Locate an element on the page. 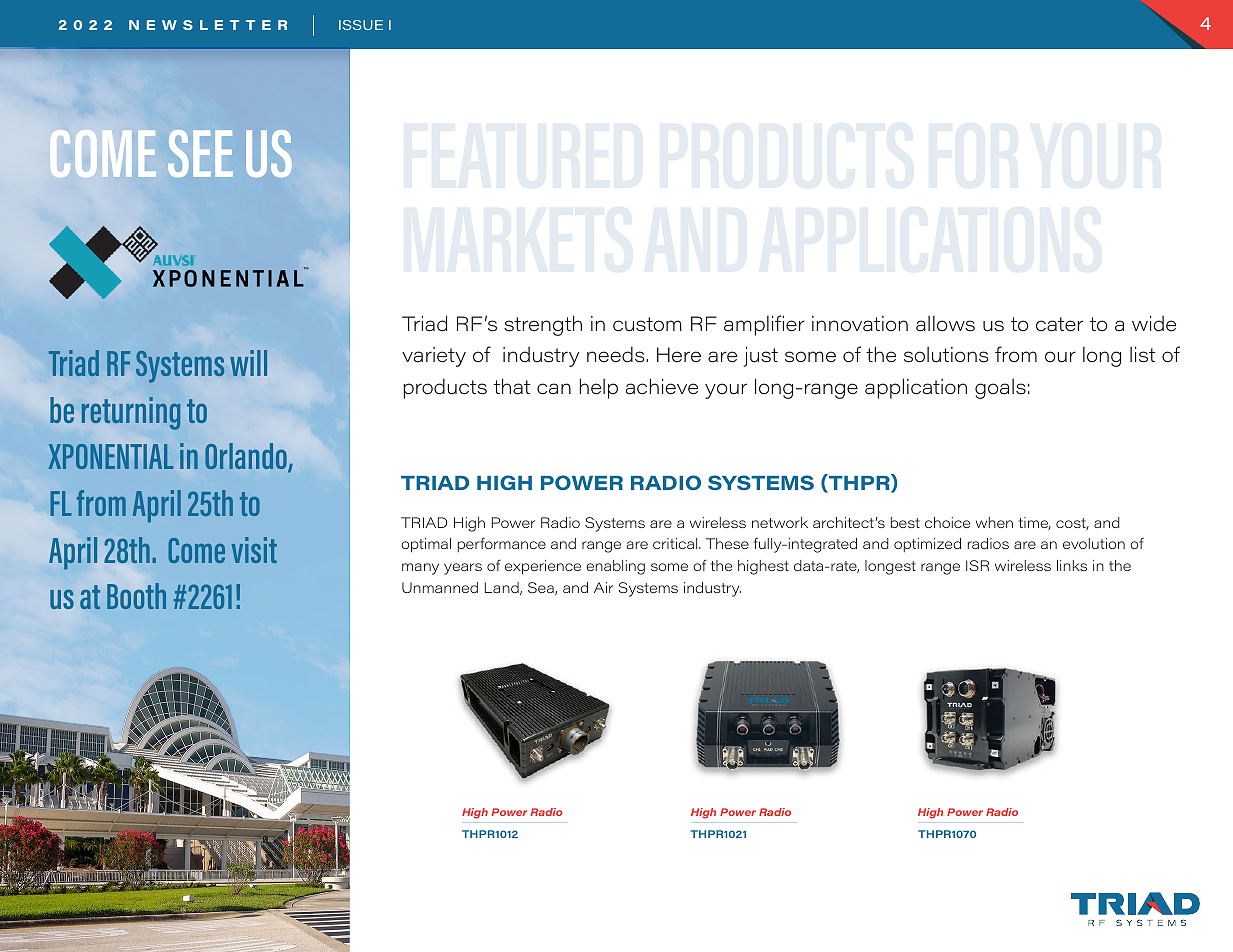 This page has width=1233, height=952. visit is located at coordinates (254, 550).
